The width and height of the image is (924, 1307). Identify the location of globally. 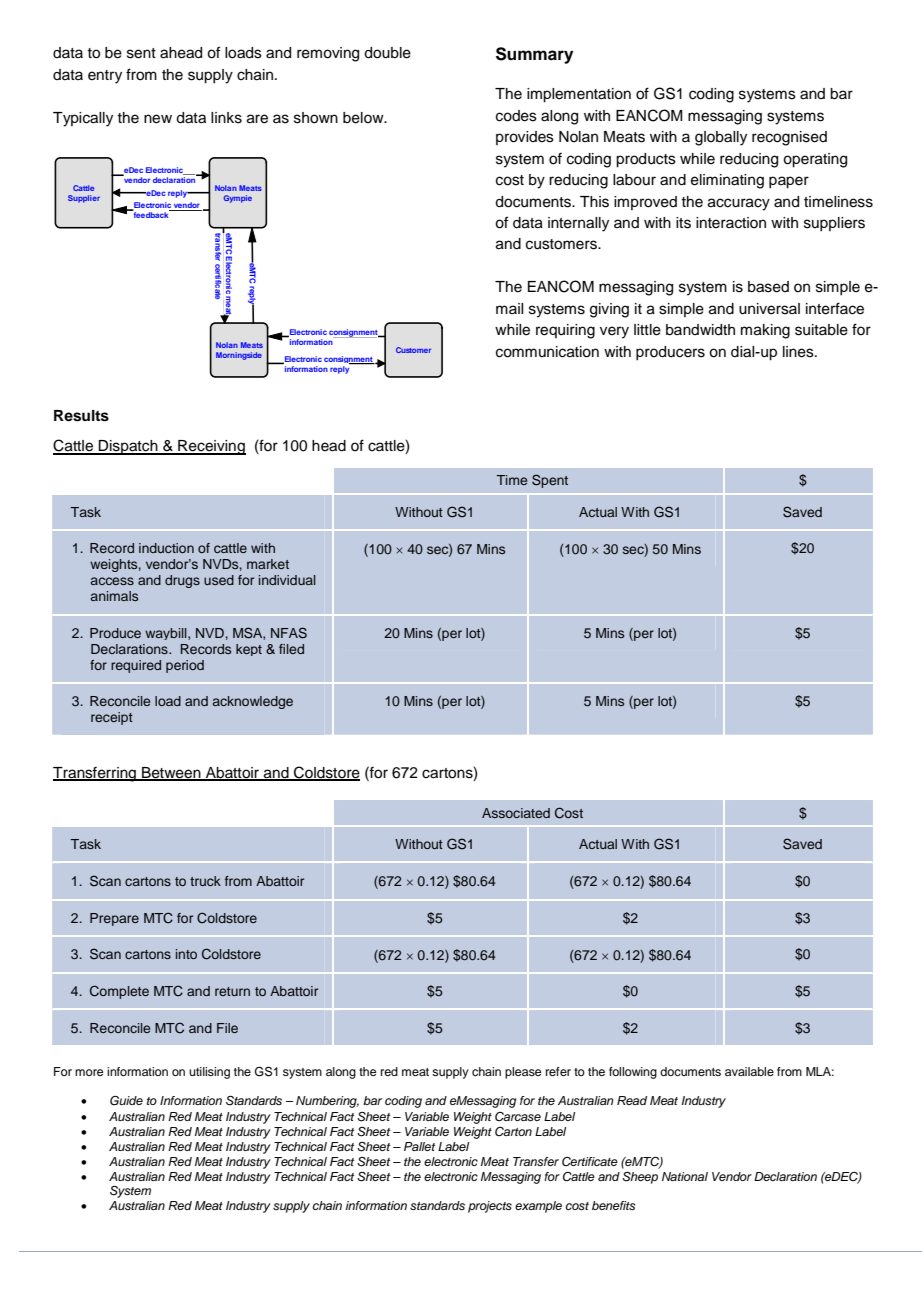
(721, 138).
